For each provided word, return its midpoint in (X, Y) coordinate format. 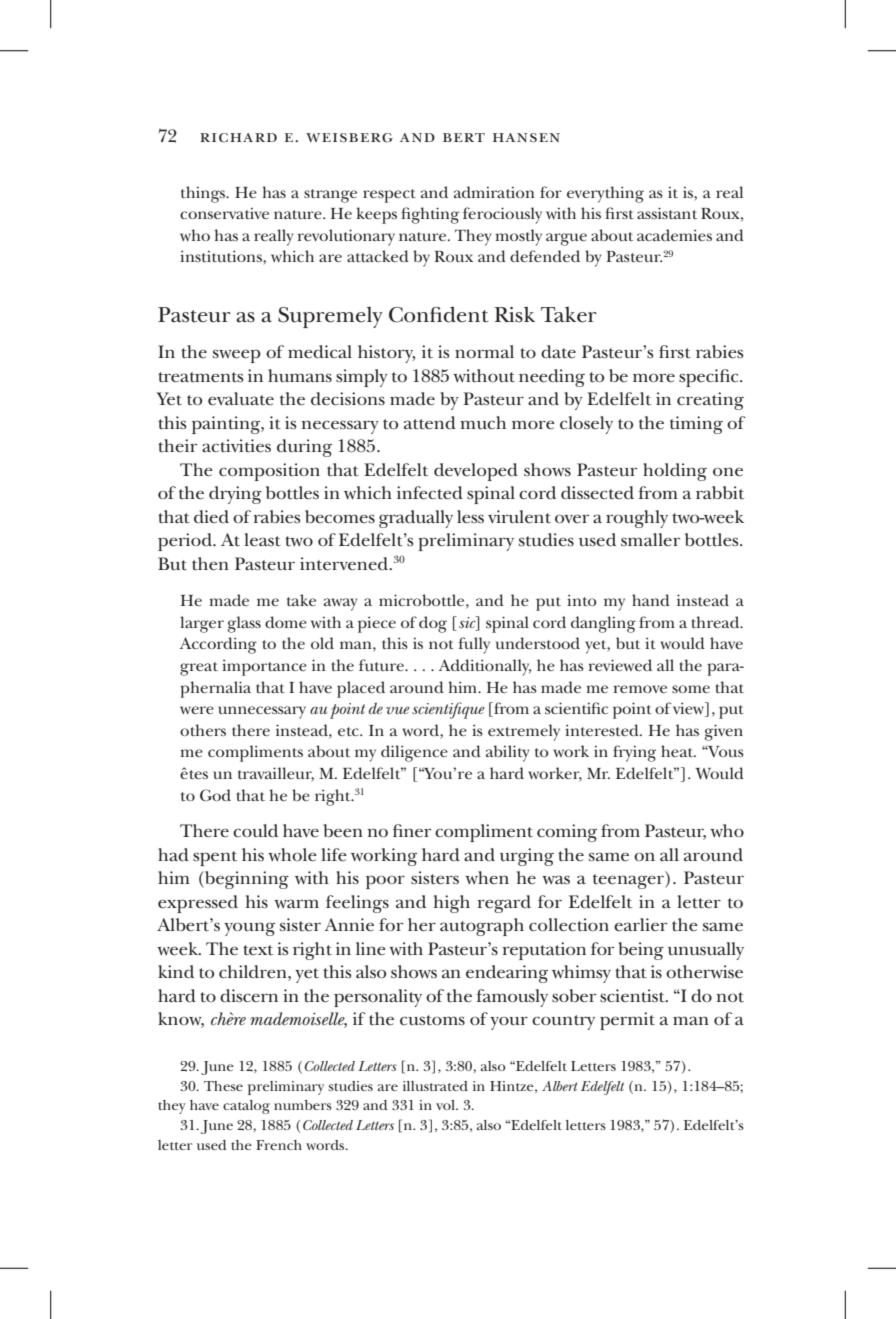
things (204, 194)
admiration (494, 192)
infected (430, 493)
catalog (246, 1107)
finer (412, 831)
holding (675, 472)
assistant (667, 213)
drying (235, 495)
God (215, 795)
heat (678, 751)
